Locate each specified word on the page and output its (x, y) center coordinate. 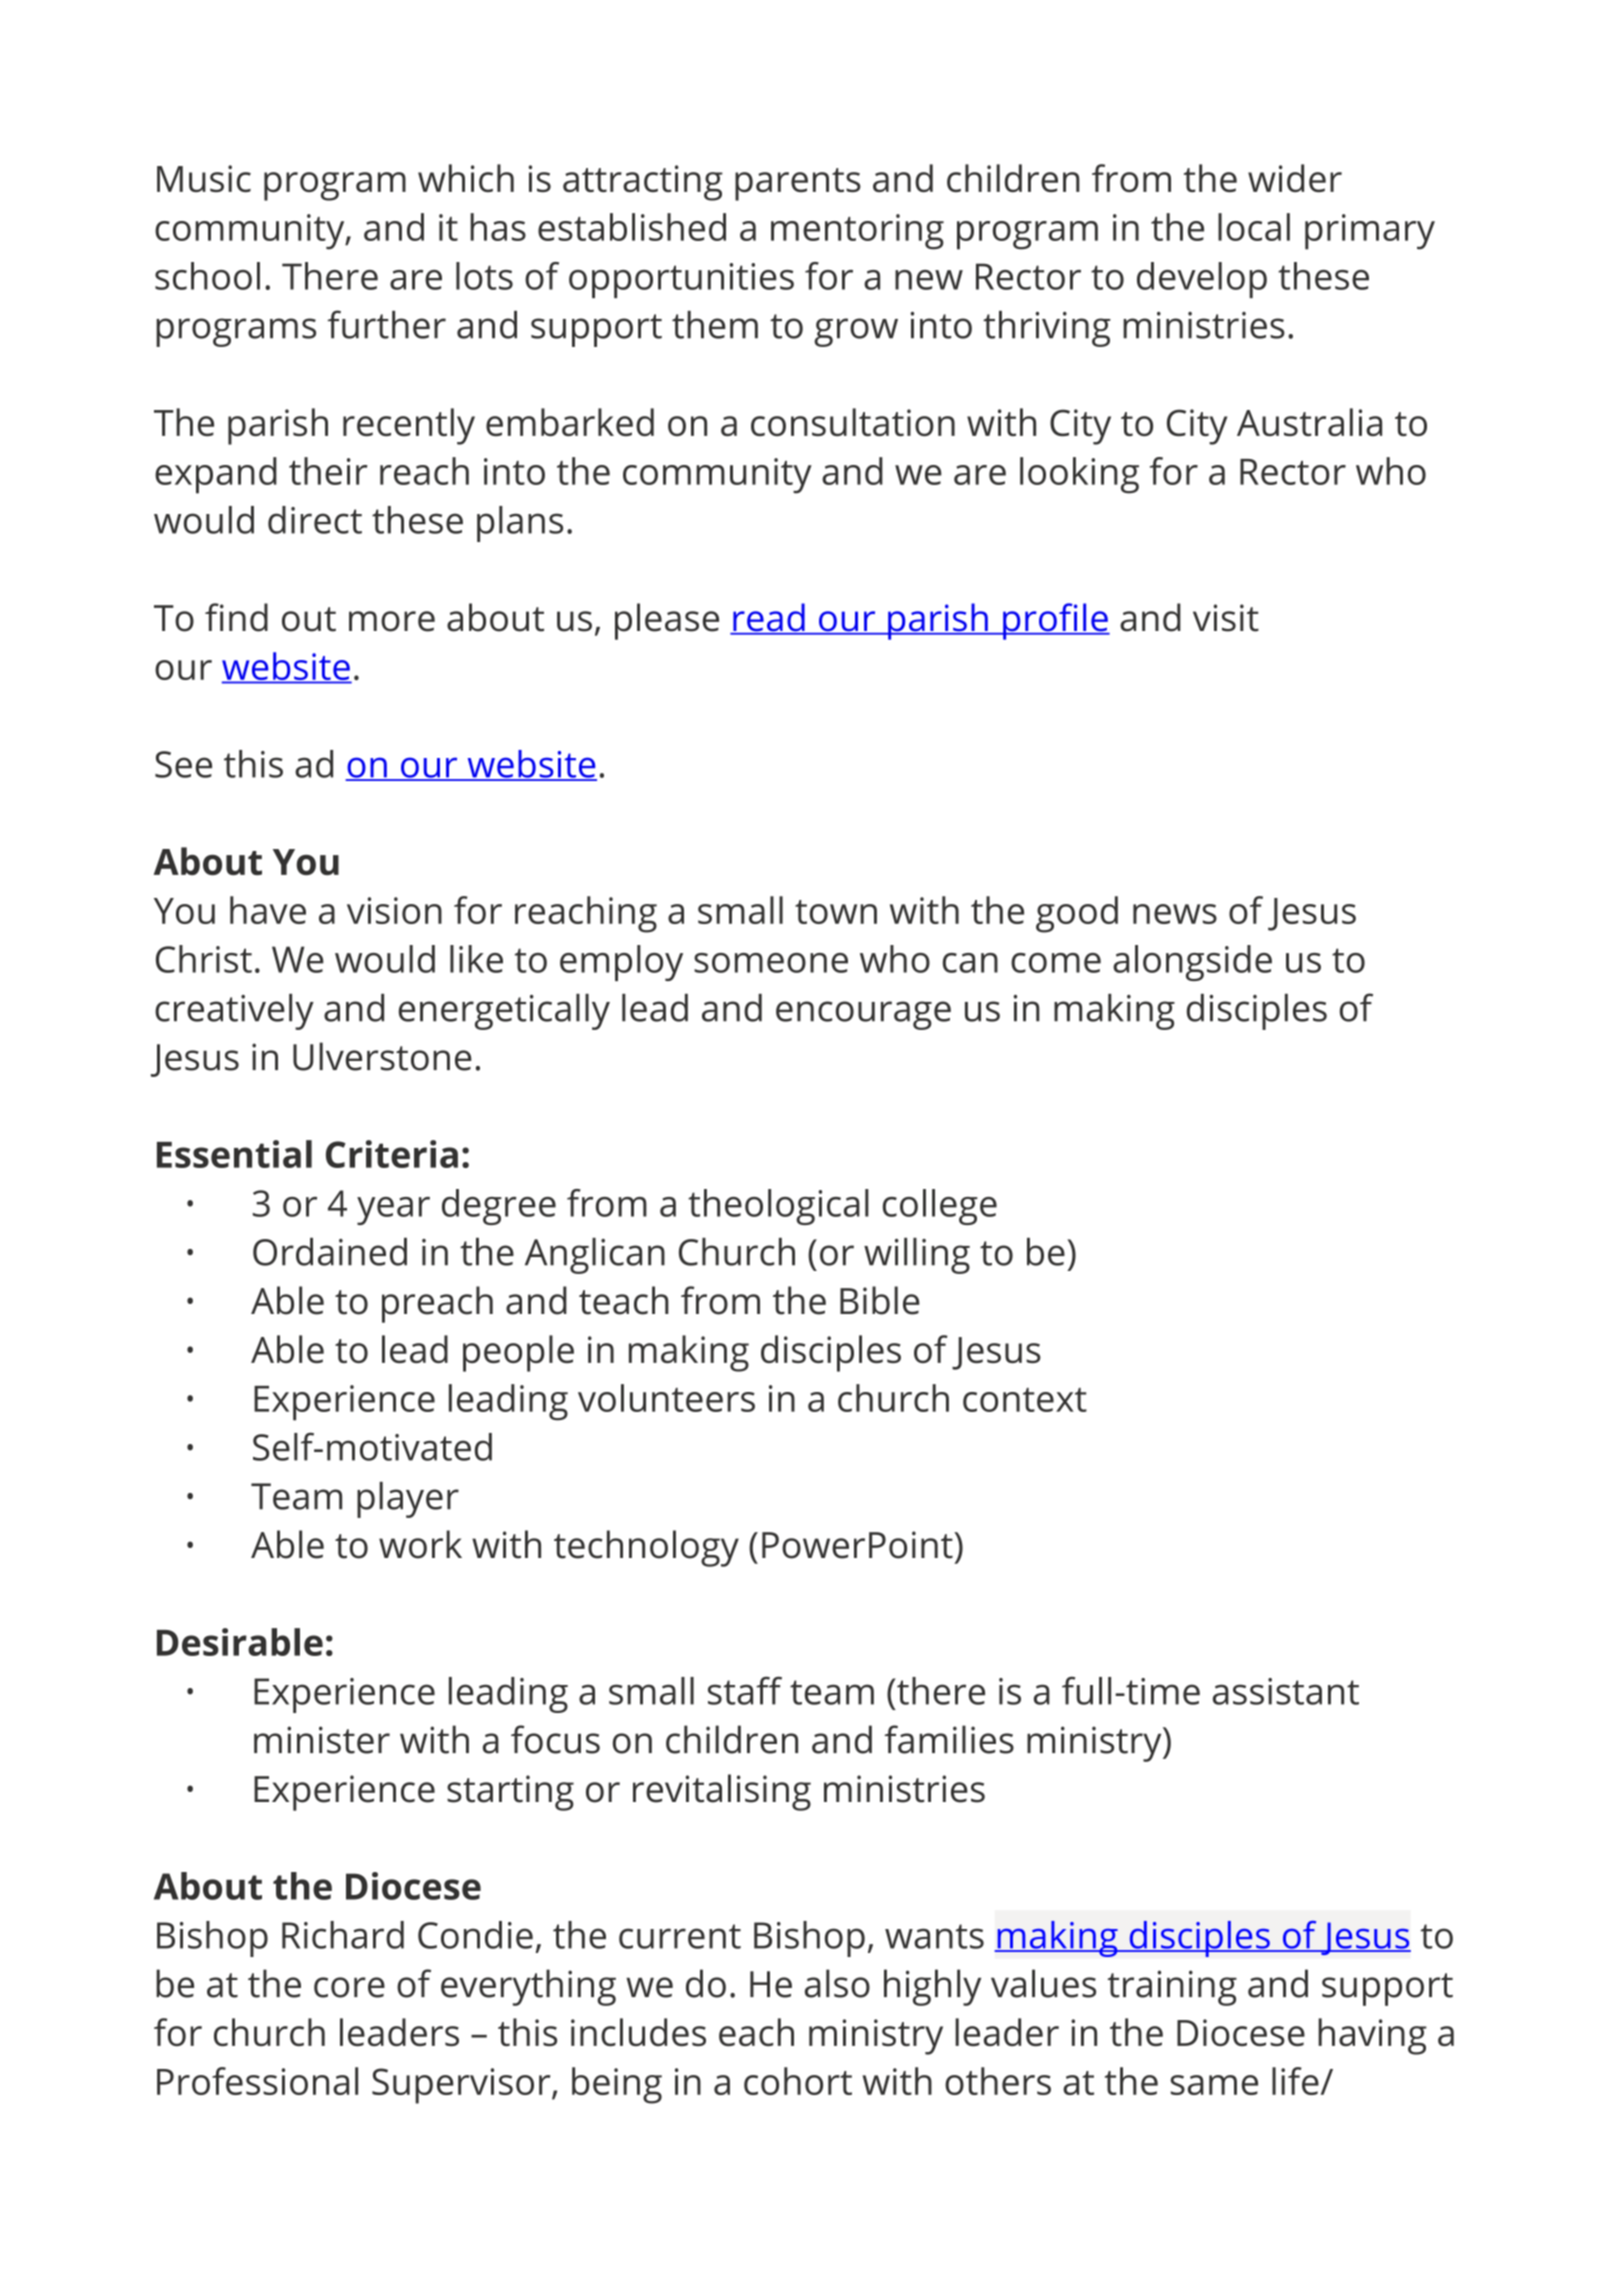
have (268, 910)
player (408, 1500)
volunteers (666, 1398)
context (1025, 1400)
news (1175, 914)
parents (798, 184)
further (386, 324)
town (836, 912)
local (1254, 227)
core (349, 1987)
